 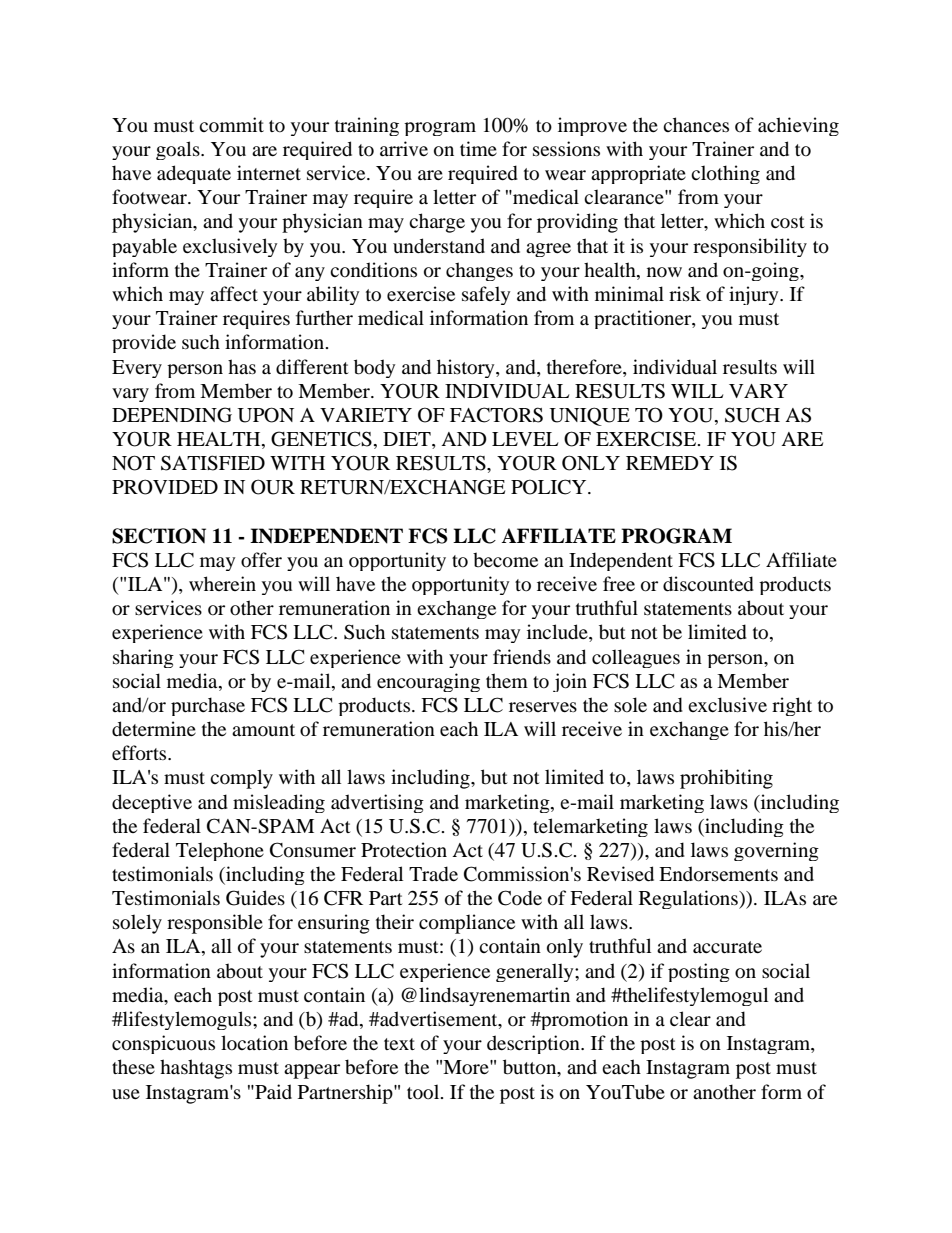 I want to click on accurate, so click(x=727, y=947).
